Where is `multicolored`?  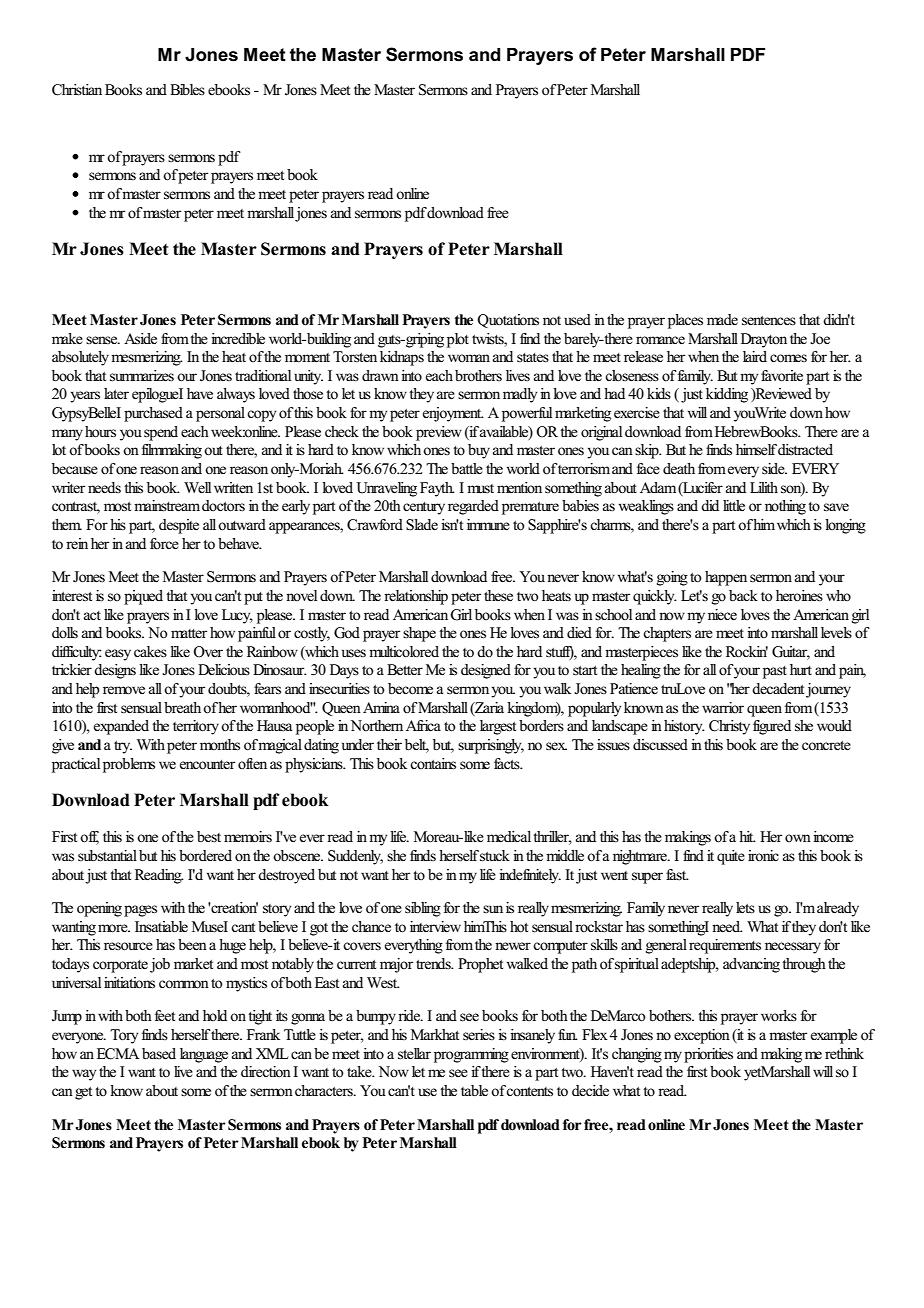 multicolored is located at coordinates (404, 651).
